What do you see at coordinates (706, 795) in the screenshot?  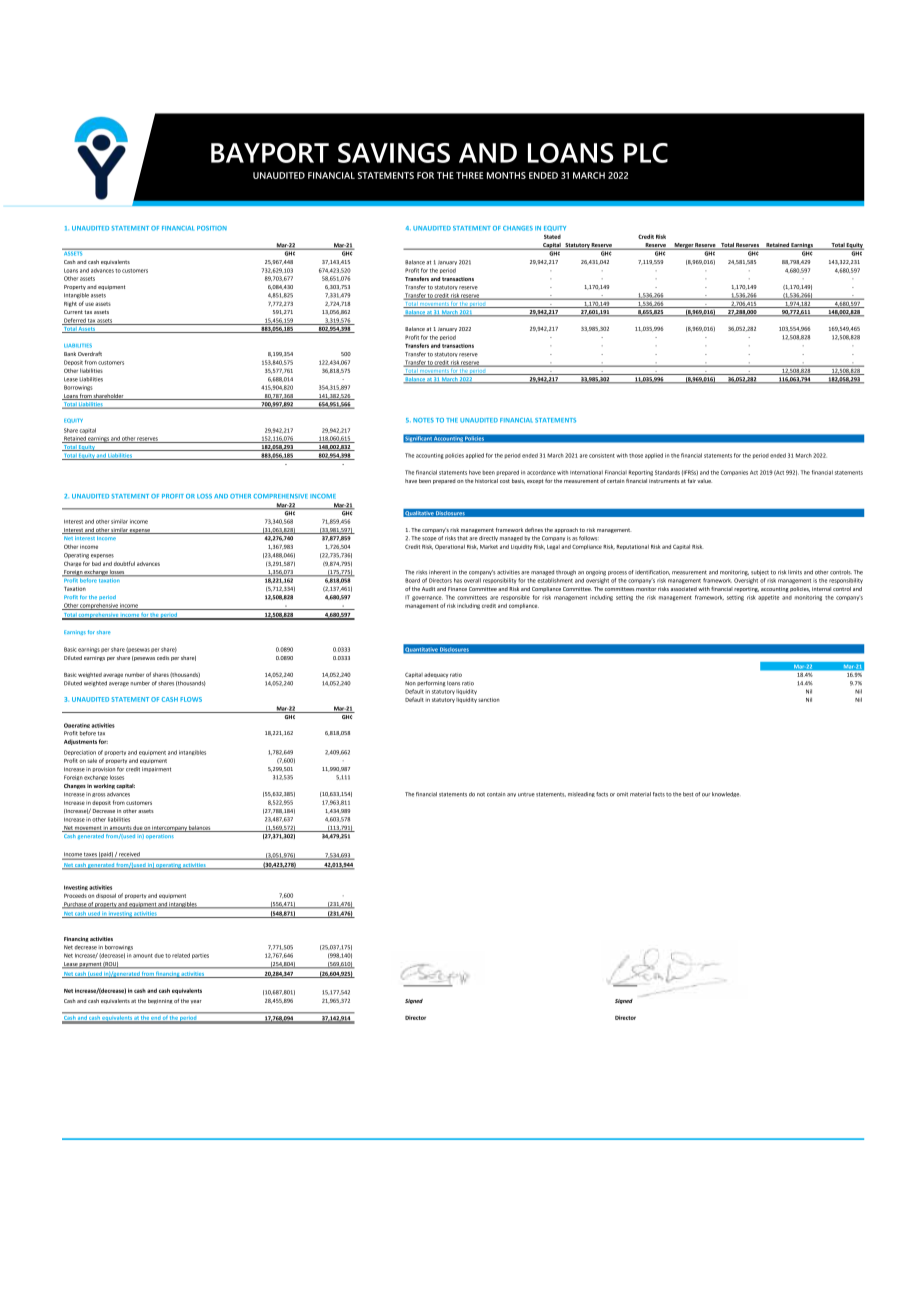 I see `our` at bounding box center [706, 795].
